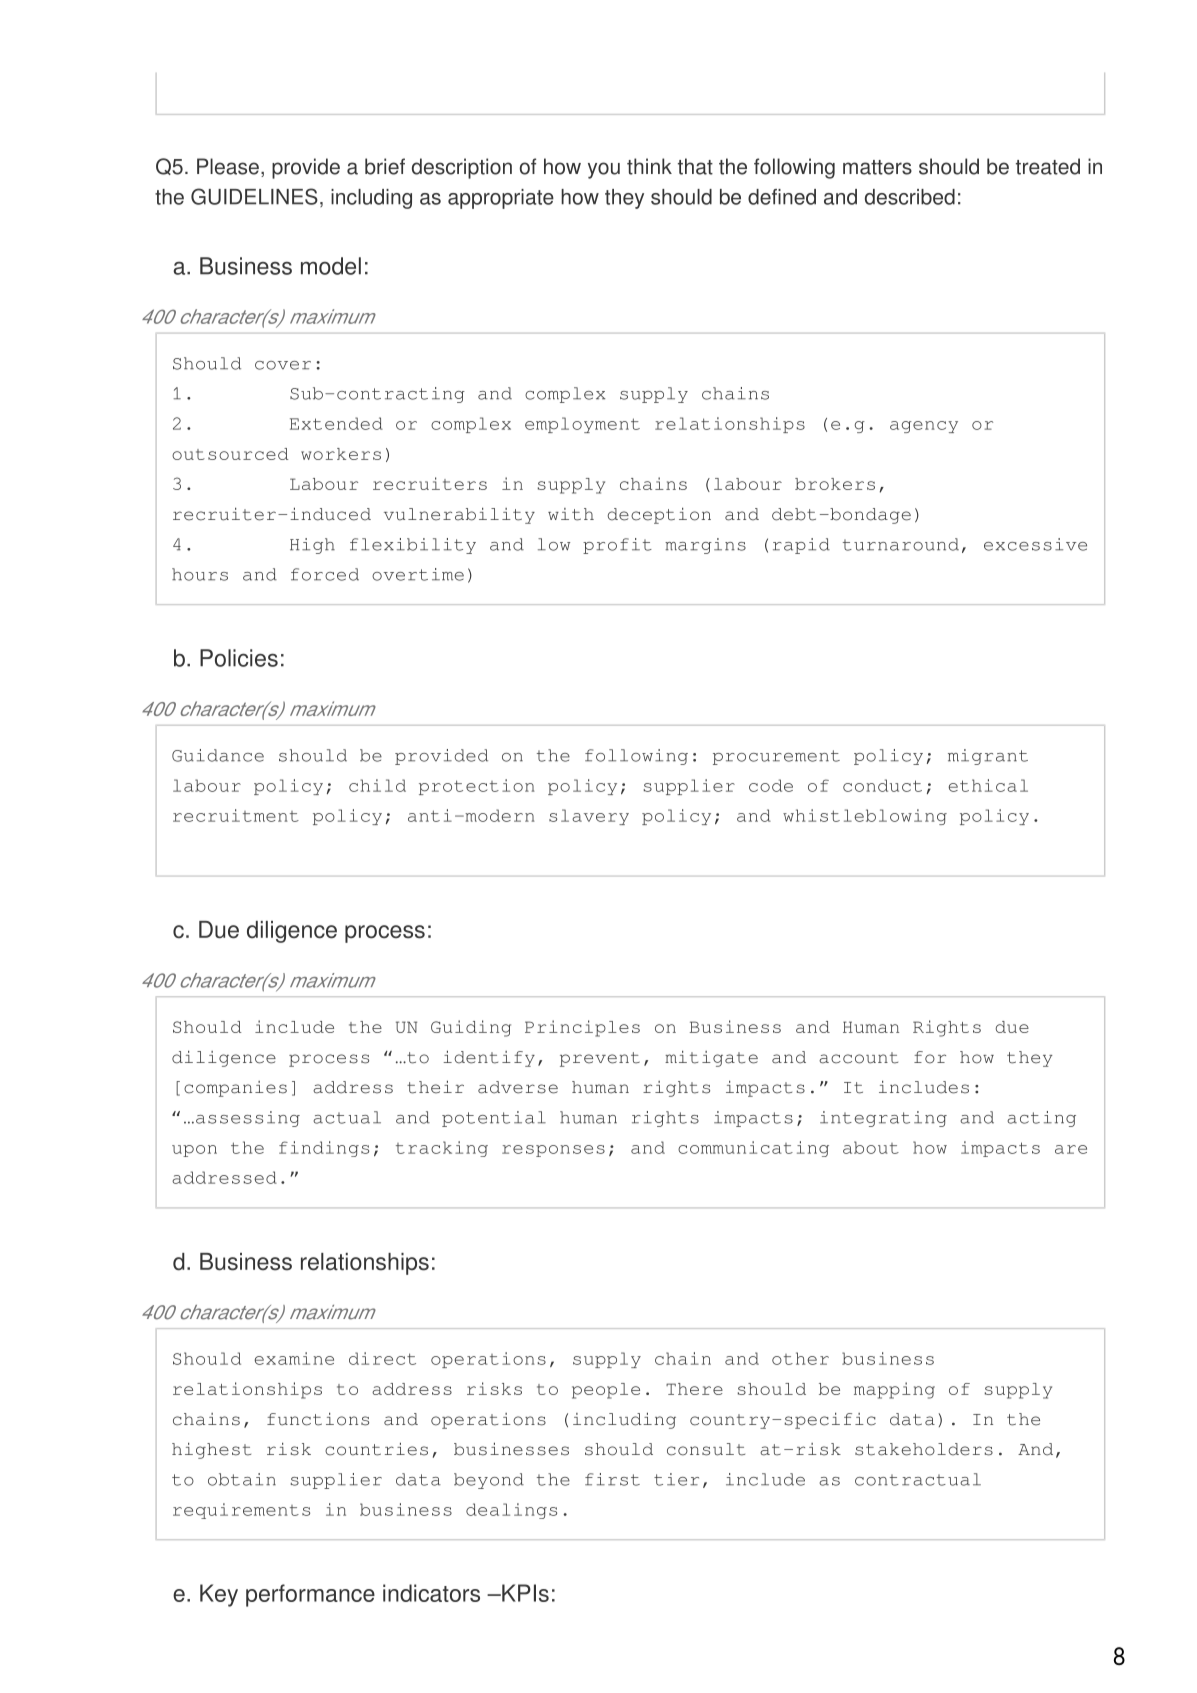 The width and height of the screenshot is (1197, 1693). I want to click on recruitment, so click(236, 815).
